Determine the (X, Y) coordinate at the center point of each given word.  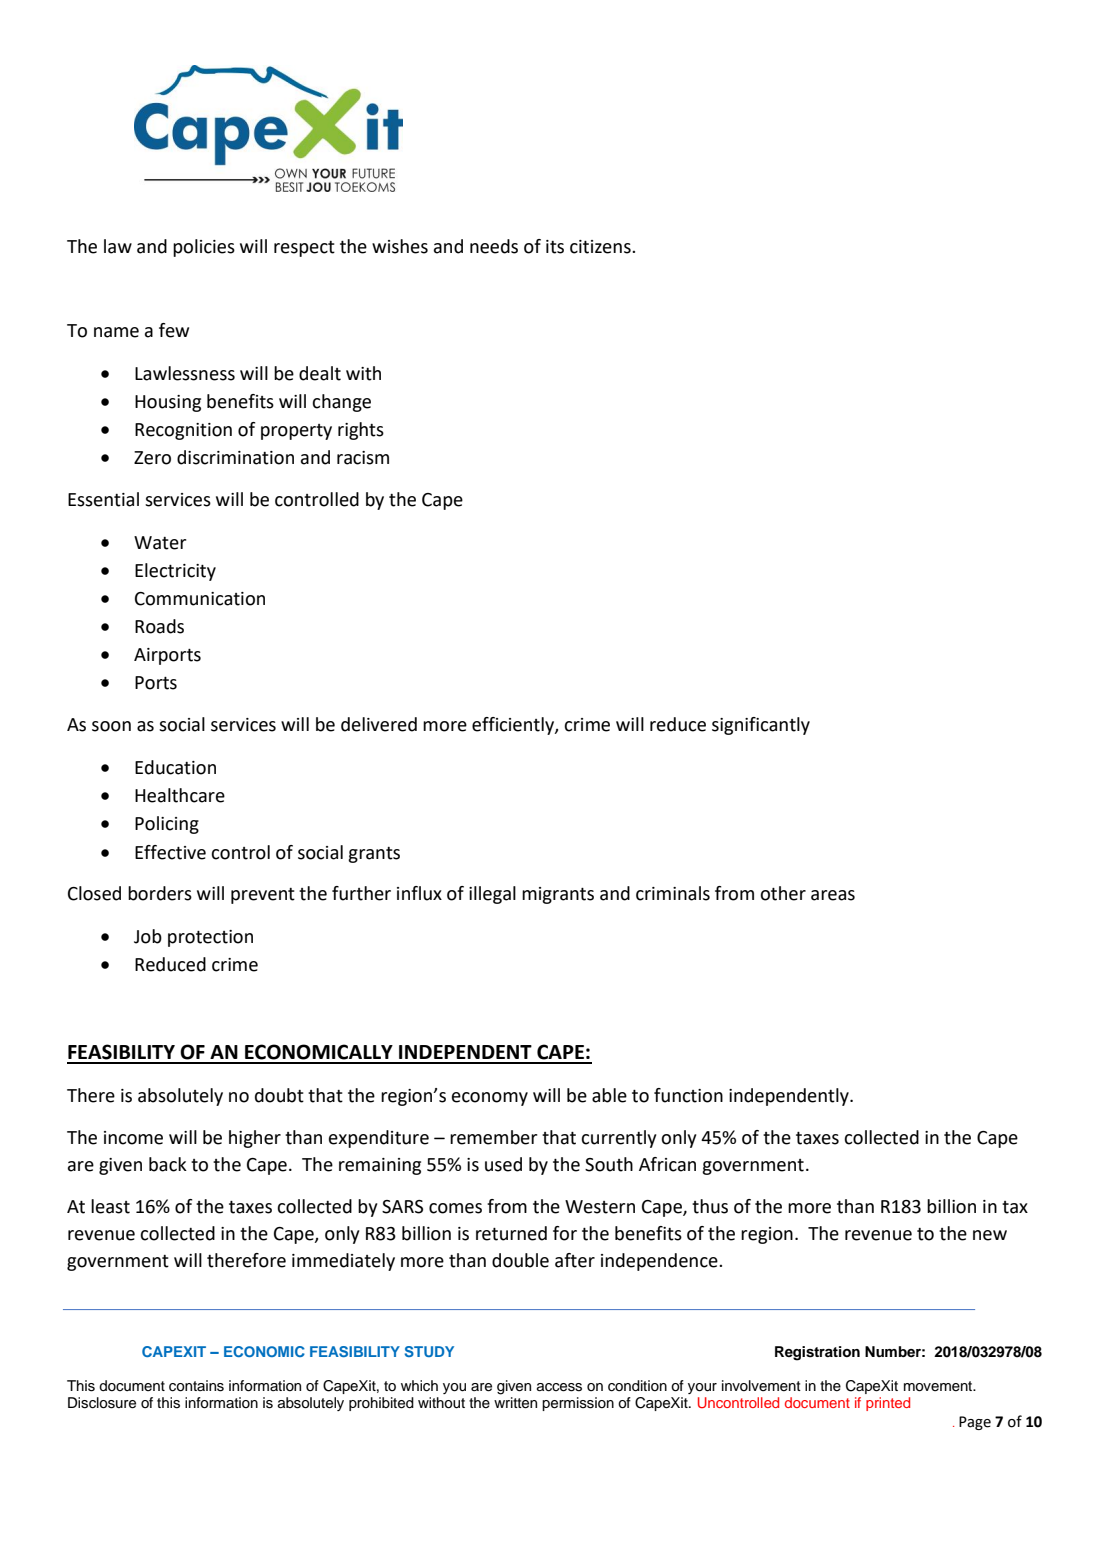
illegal (492, 895)
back (168, 1164)
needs (494, 246)
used (503, 1164)
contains (196, 1386)
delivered (379, 724)
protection (210, 938)
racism (363, 458)
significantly (761, 726)
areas (833, 895)
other (783, 893)
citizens (601, 247)
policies (204, 248)
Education (175, 767)
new (990, 1235)
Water (160, 543)
